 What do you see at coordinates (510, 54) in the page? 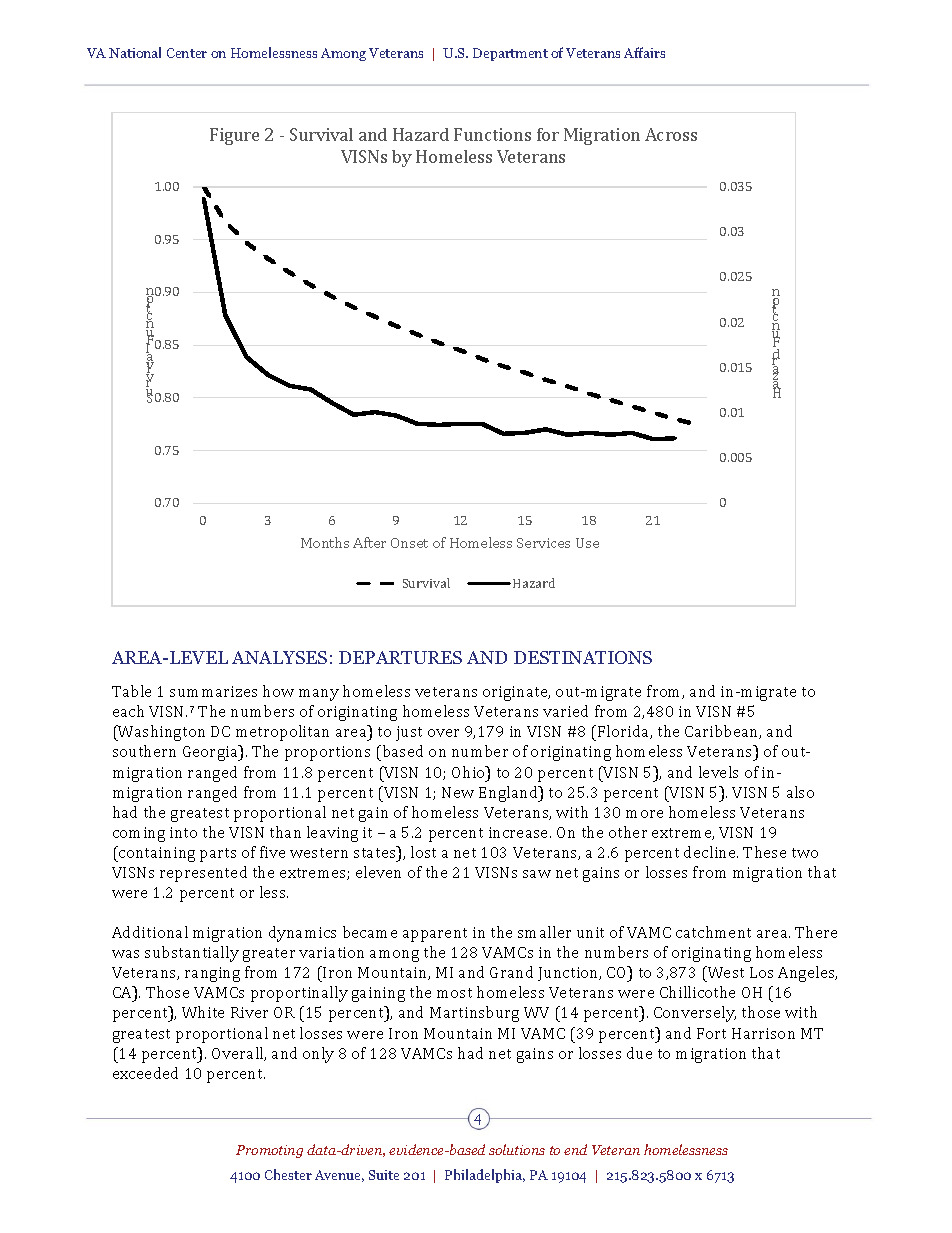
I see `Department` at bounding box center [510, 54].
